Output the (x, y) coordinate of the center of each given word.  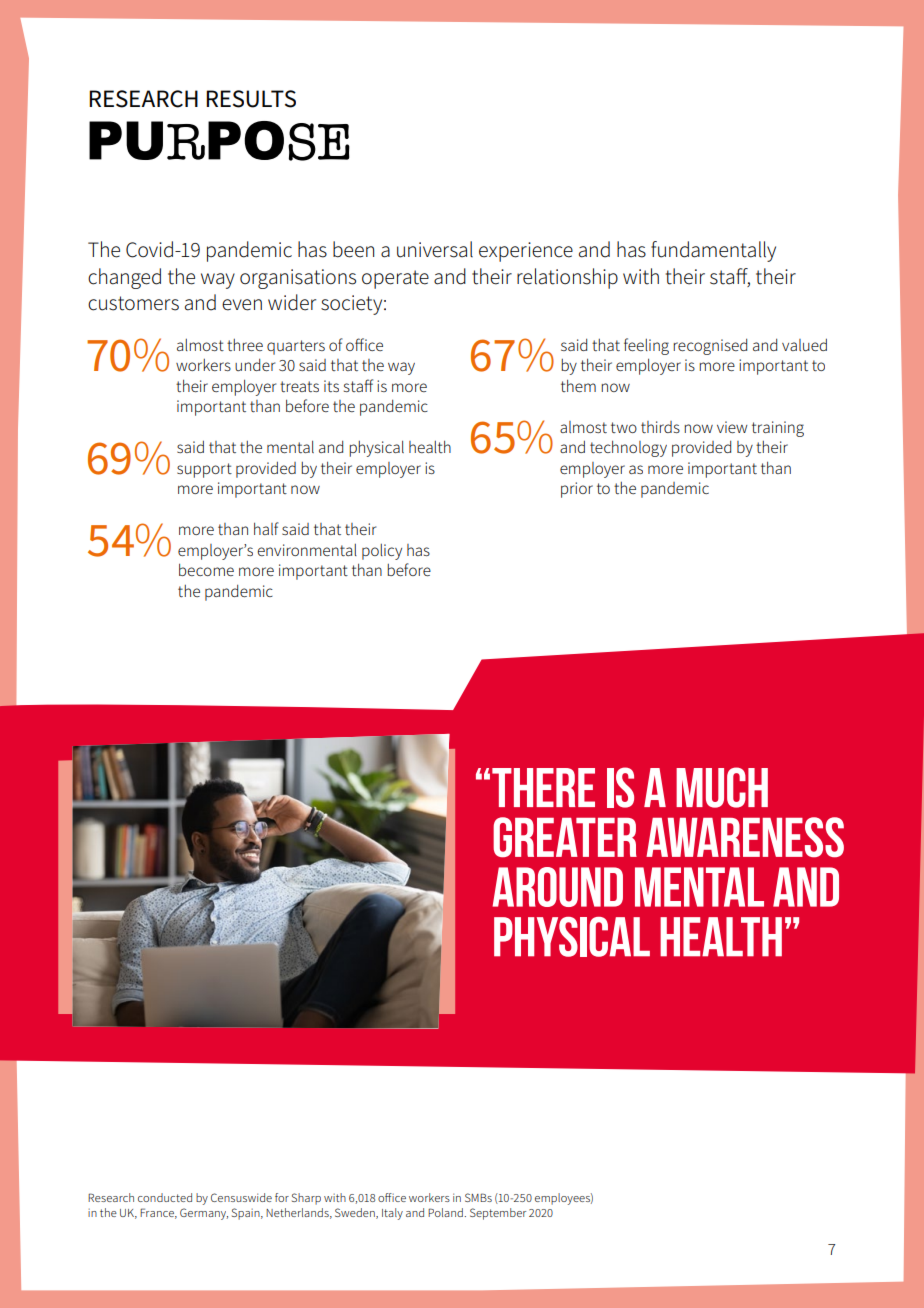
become (206, 569)
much (722, 787)
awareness (745, 837)
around (558, 887)
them (578, 385)
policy (382, 552)
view (732, 427)
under (255, 365)
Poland (446, 1212)
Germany (204, 1214)
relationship (567, 278)
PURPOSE (219, 141)
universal (435, 249)
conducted (165, 1197)
